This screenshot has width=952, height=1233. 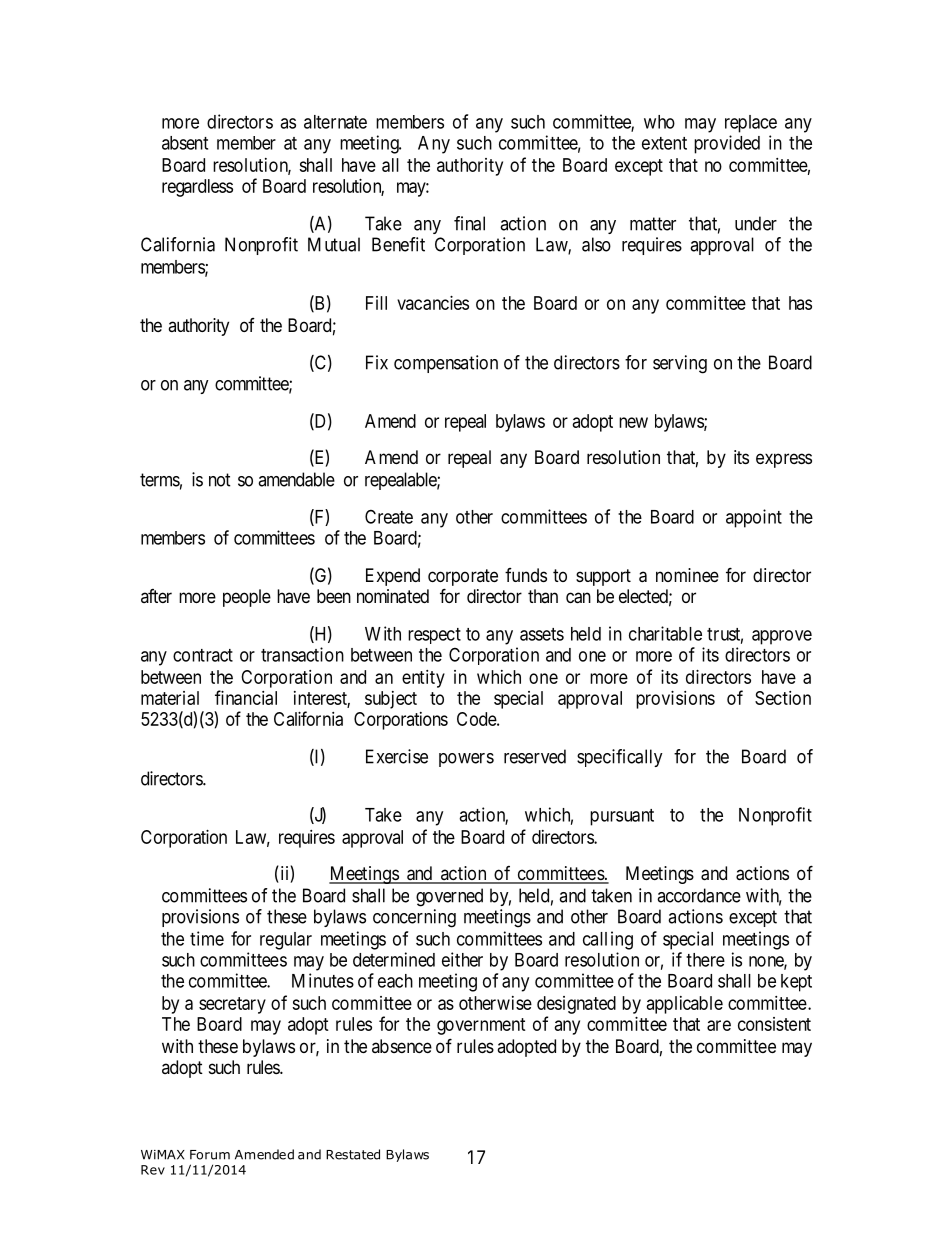 What do you see at coordinates (210, 1155) in the screenshot?
I see `Forum` at bounding box center [210, 1155].
